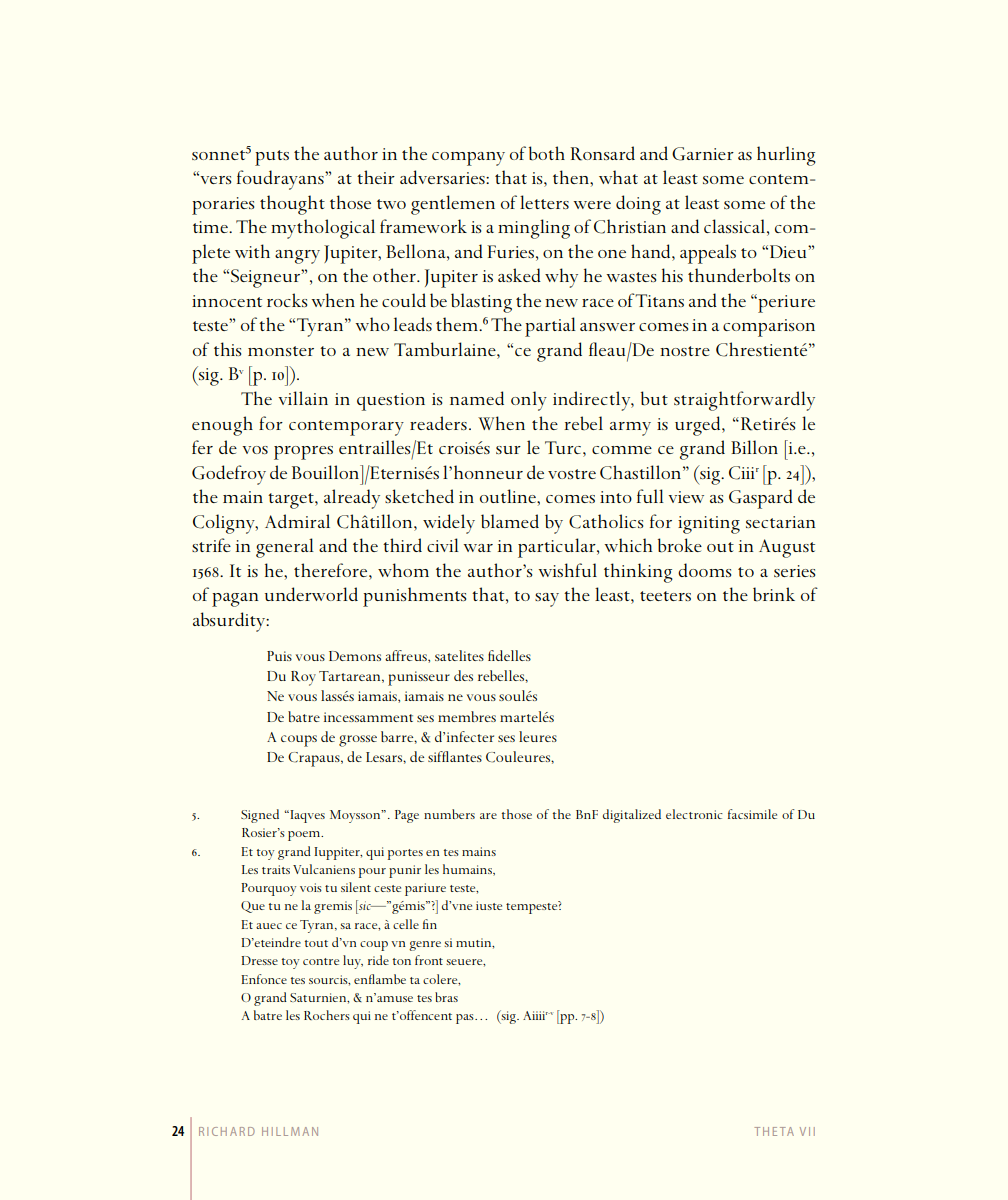  Describe the element at coordinates (468, 159) in the page. I see `company` at that location.
